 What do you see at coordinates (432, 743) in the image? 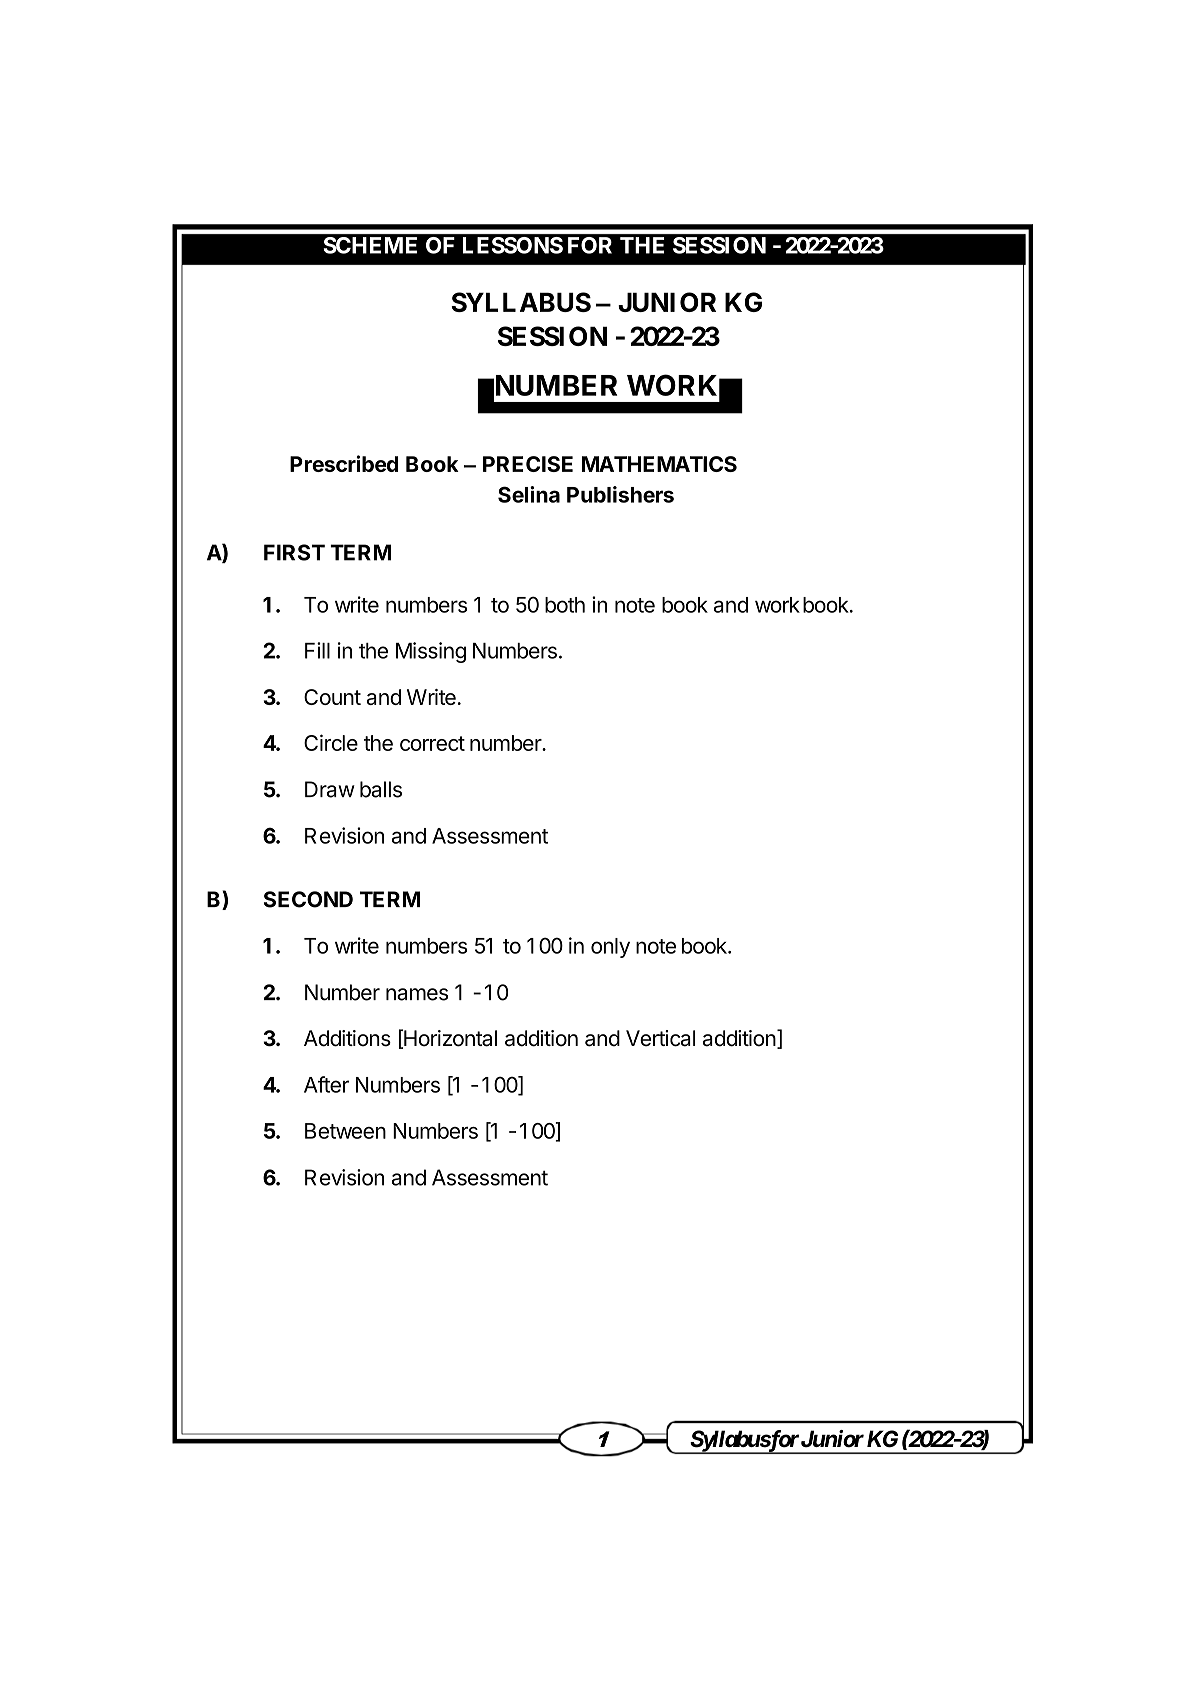
I see `correct` at bounding box center [432, 743].
